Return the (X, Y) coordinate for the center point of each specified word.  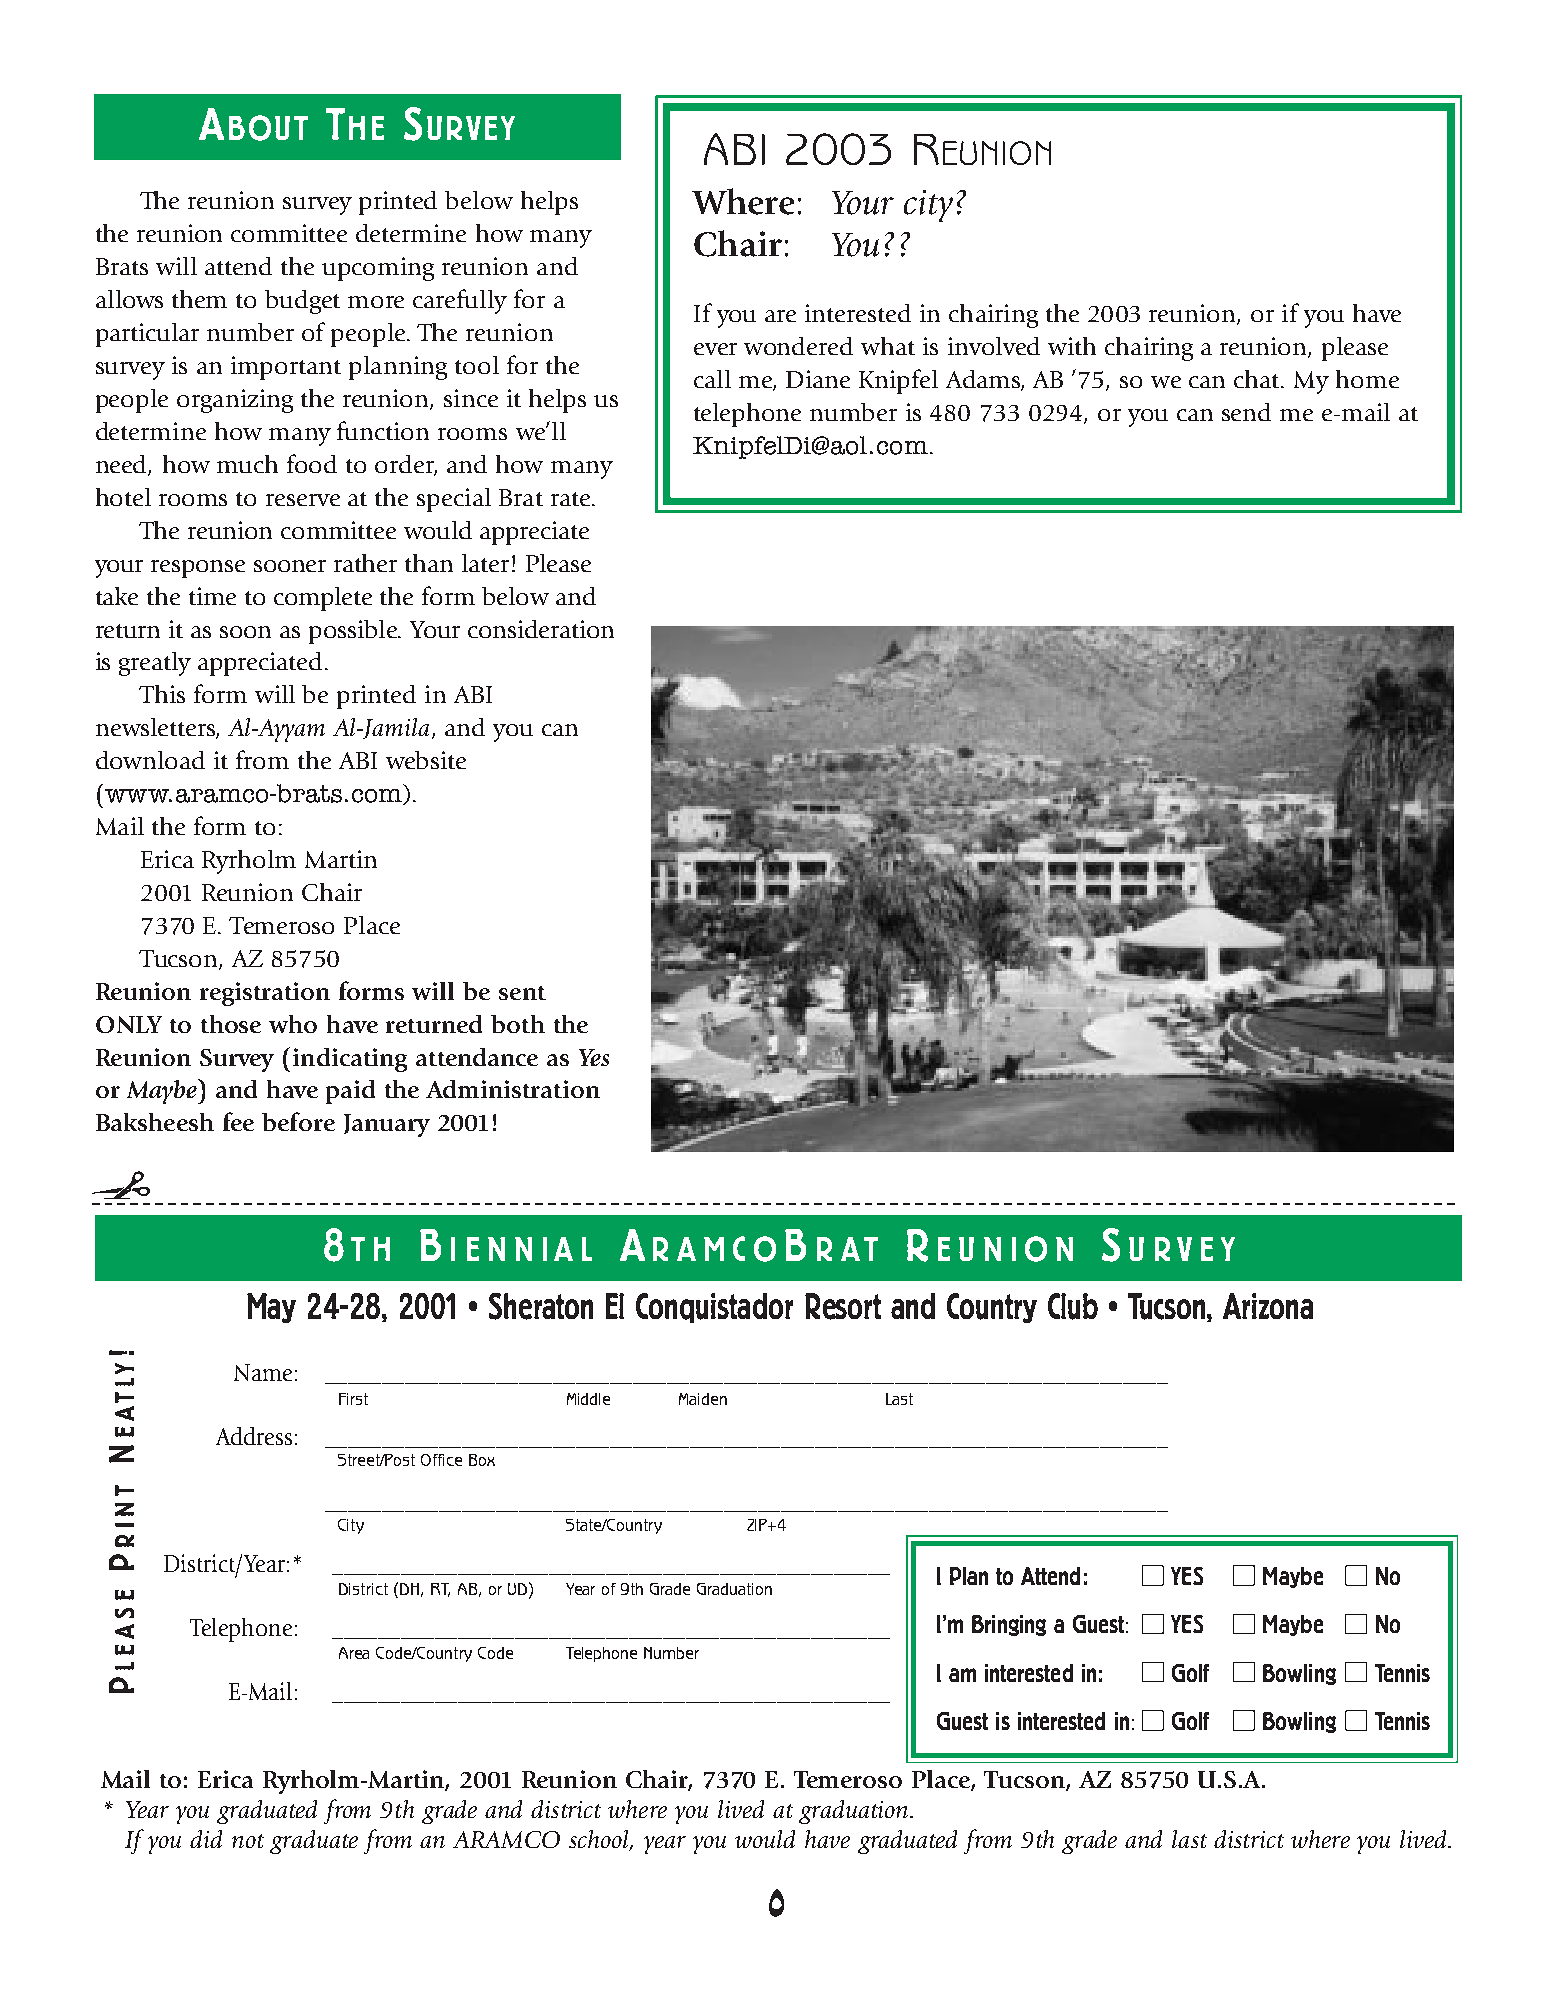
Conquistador (714, 1308)
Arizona (1268, 1306)
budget (302, 302)
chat (1258, 379)
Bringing (1009, 1625)
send (1246, 412)
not (248, 1841)
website (426, 760)
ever (715, 349)
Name (263, 1372)
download (150, 760)
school (600, 1840)
